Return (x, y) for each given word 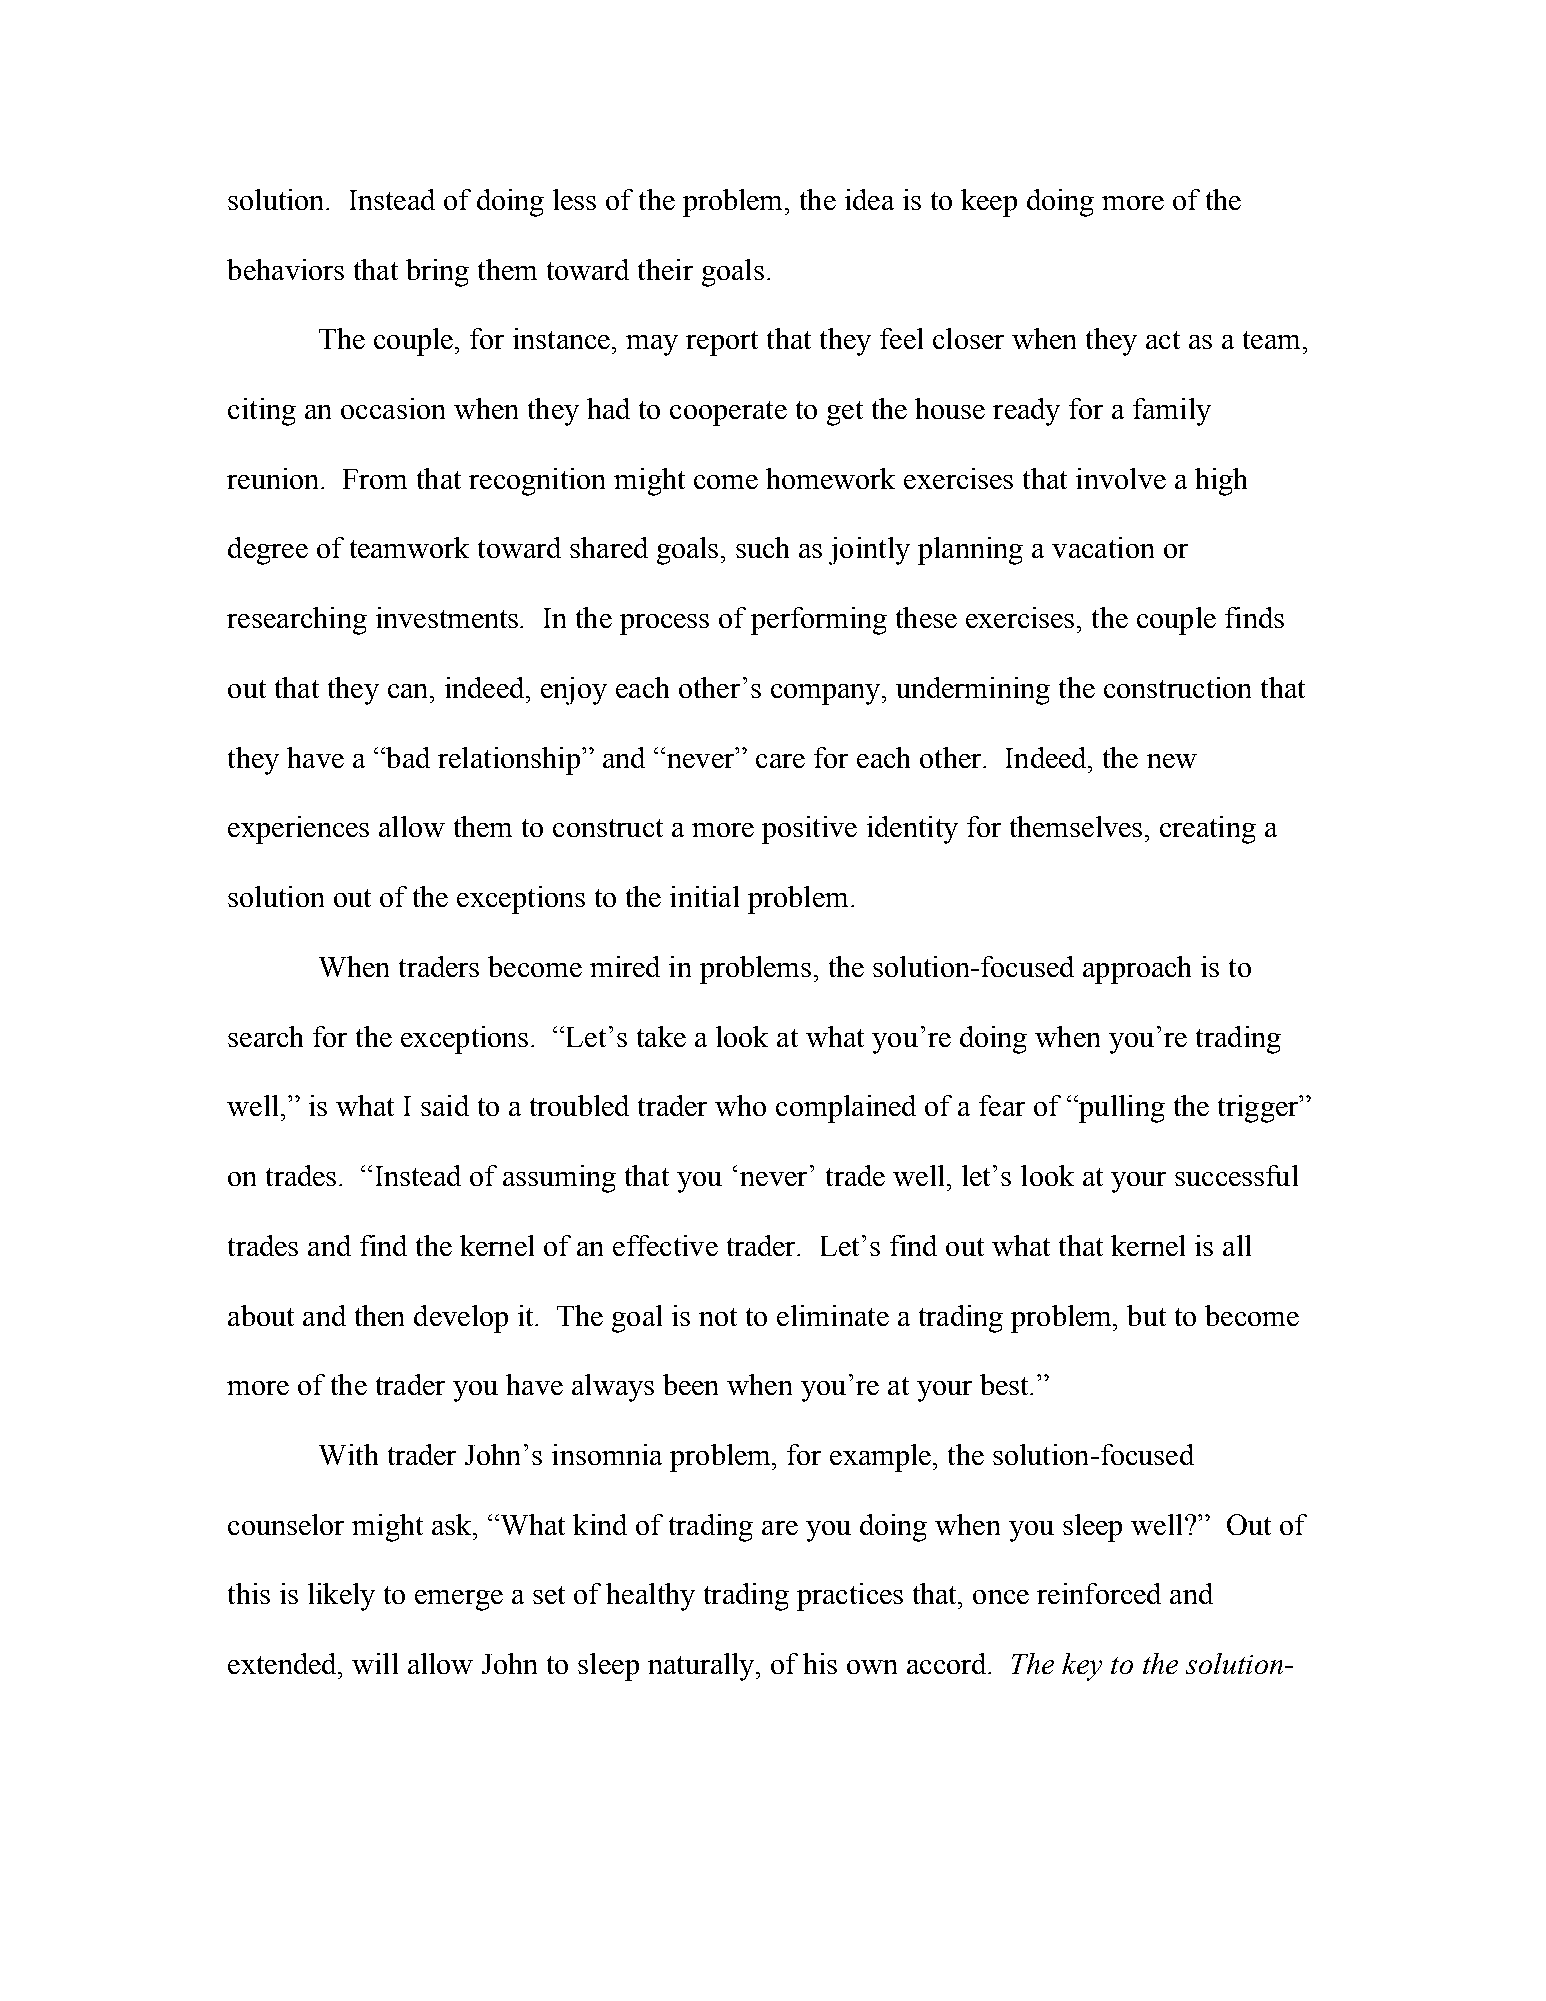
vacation (1103, 547)
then (379, 1315)
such (762, 547)
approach (1137, 970)
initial (704, 896)
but (1146, 1315)
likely (341, 1597)
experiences (298, 830)
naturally (703, 1667)
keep (989, 203)
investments (448, 617)
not (718, 1317)
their (665, 269)
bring (437, 273)
